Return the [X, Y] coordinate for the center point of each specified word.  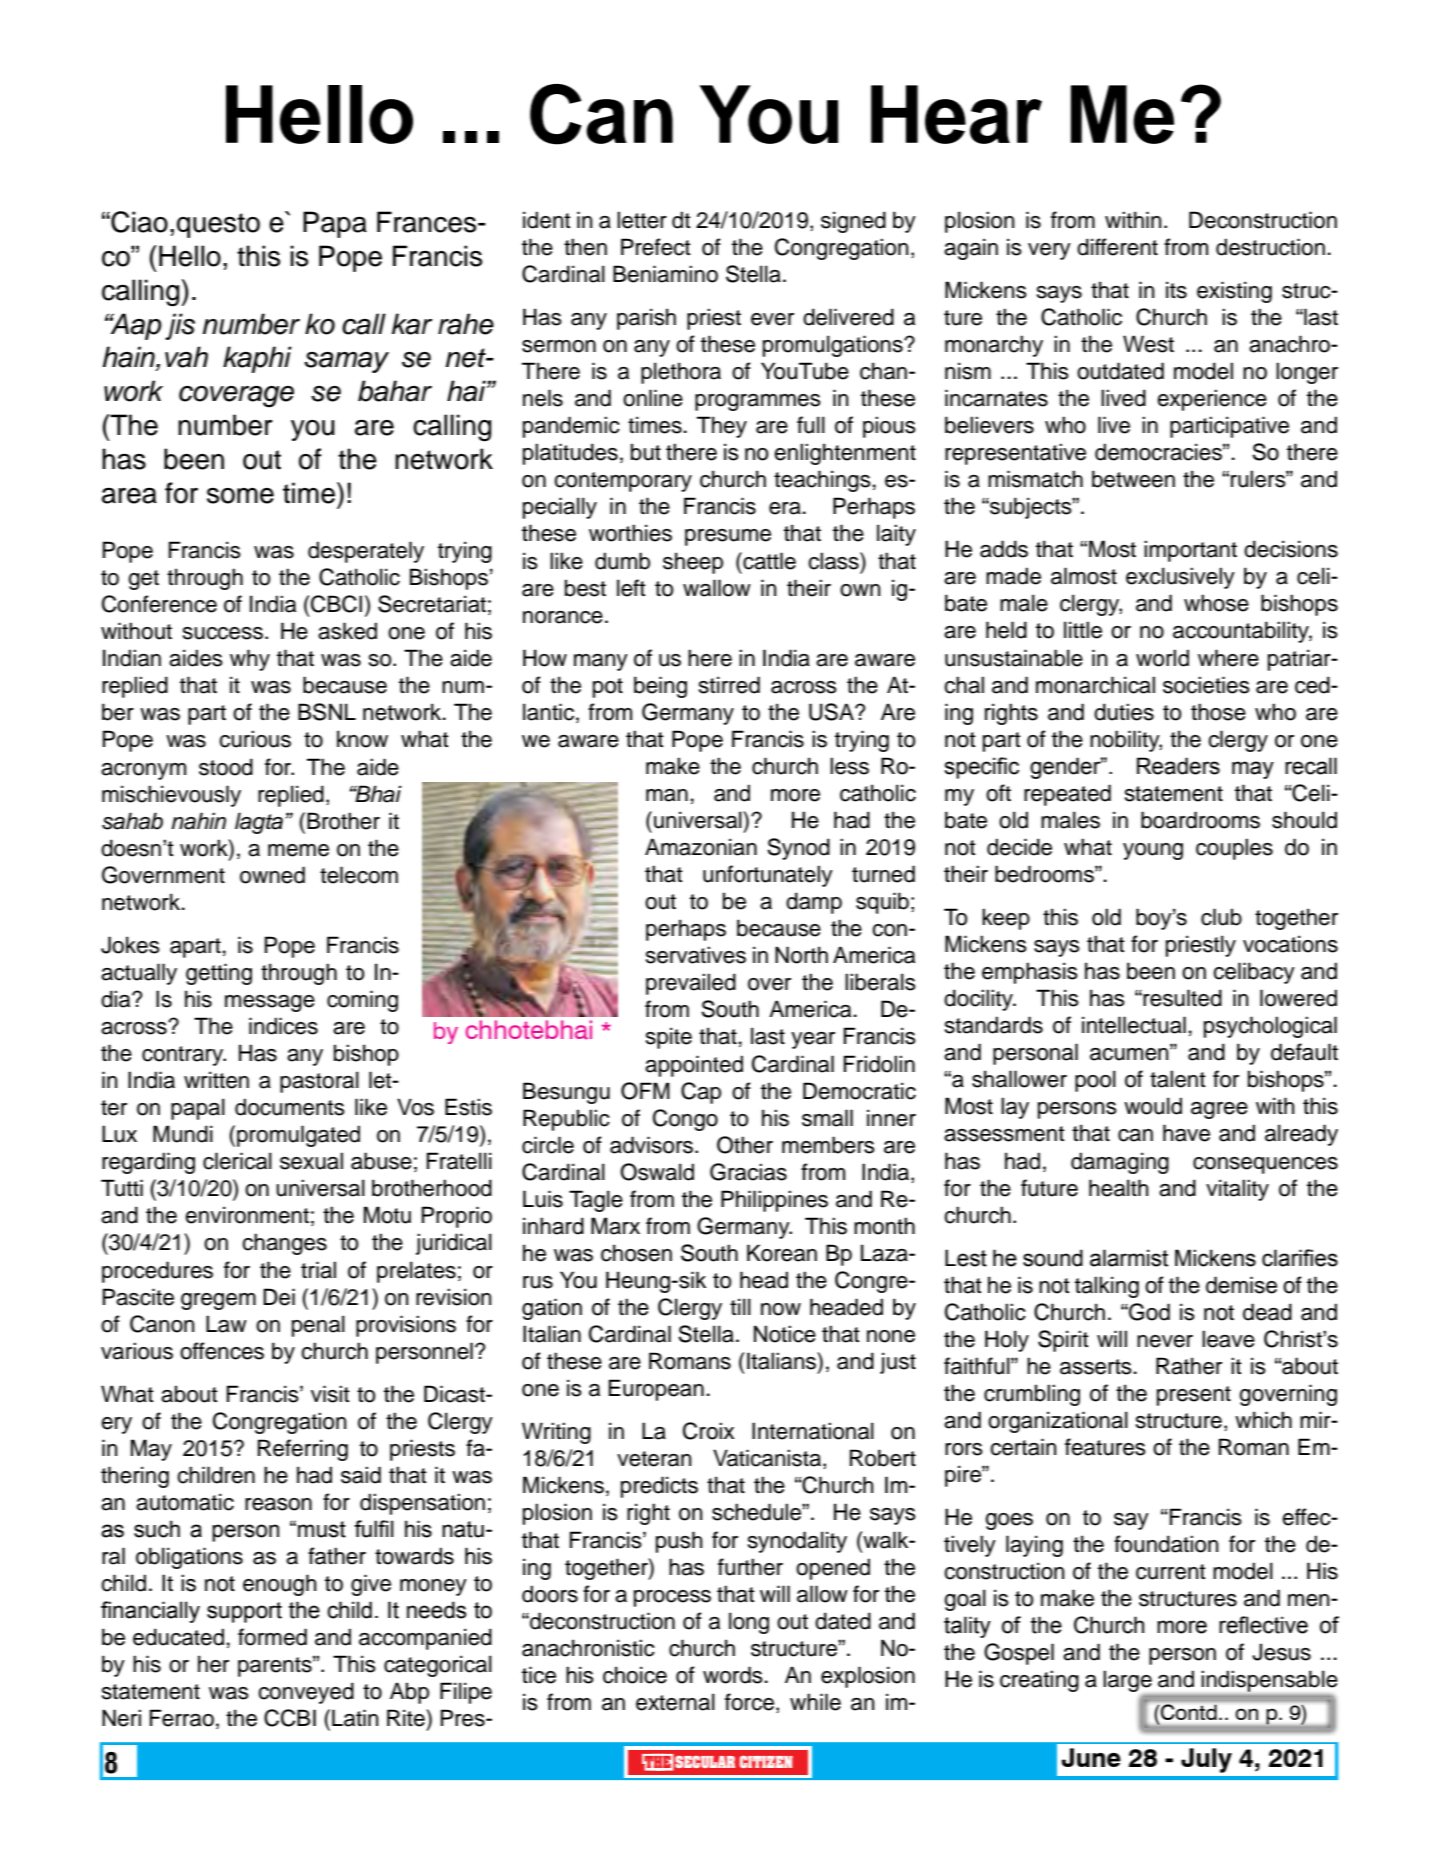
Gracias [748, 1172]
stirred [729, 685]
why [250, 660]
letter [642, 220]
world [1162, 658]
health [1119, 1188]
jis [180, 326]
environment [247, 1215]
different [1117, 247]
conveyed [306, 1693]
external [675, 1702]
